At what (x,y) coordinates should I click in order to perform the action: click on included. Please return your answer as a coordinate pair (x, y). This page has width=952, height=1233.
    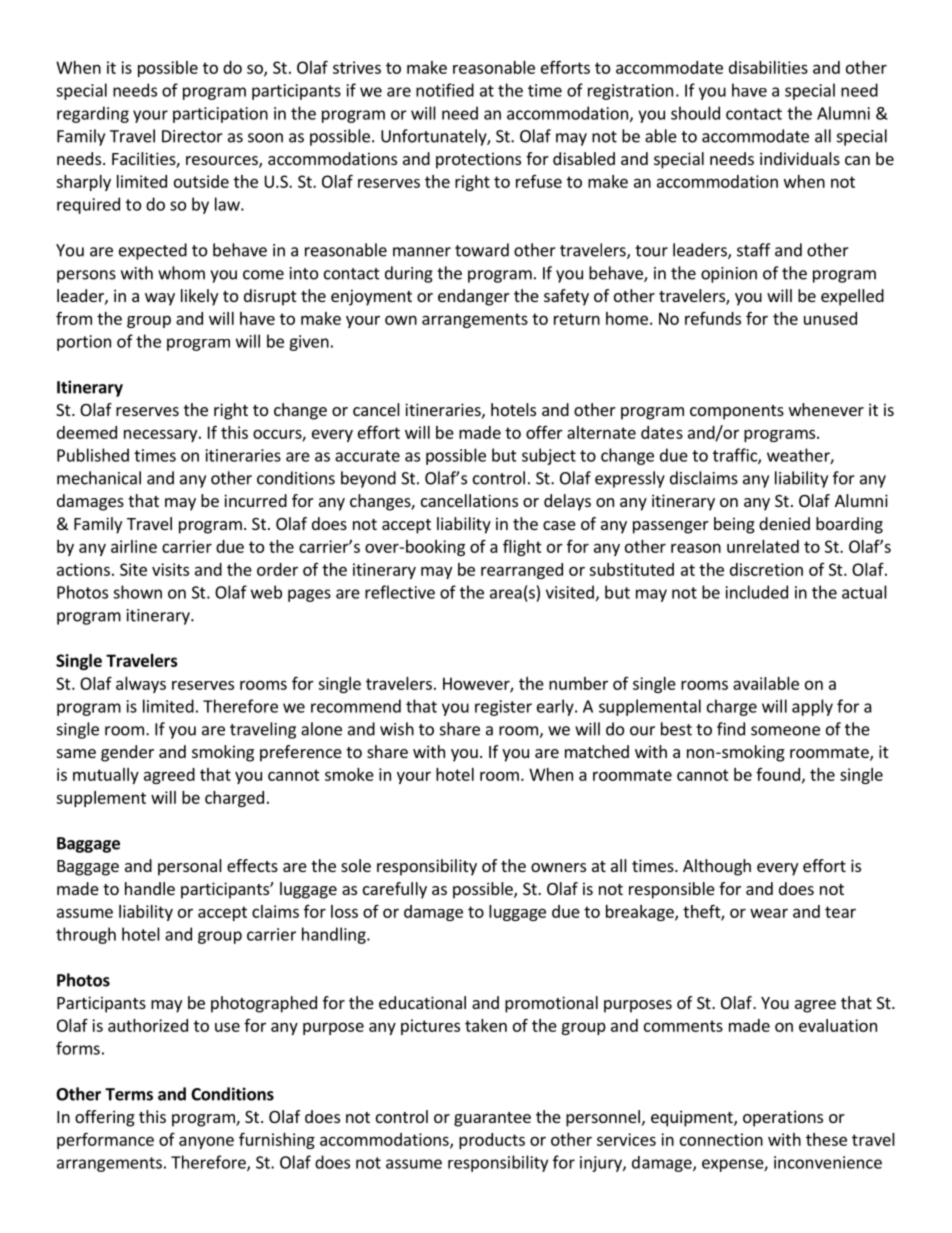
    Looking at the image, I should click on (757, 592).
